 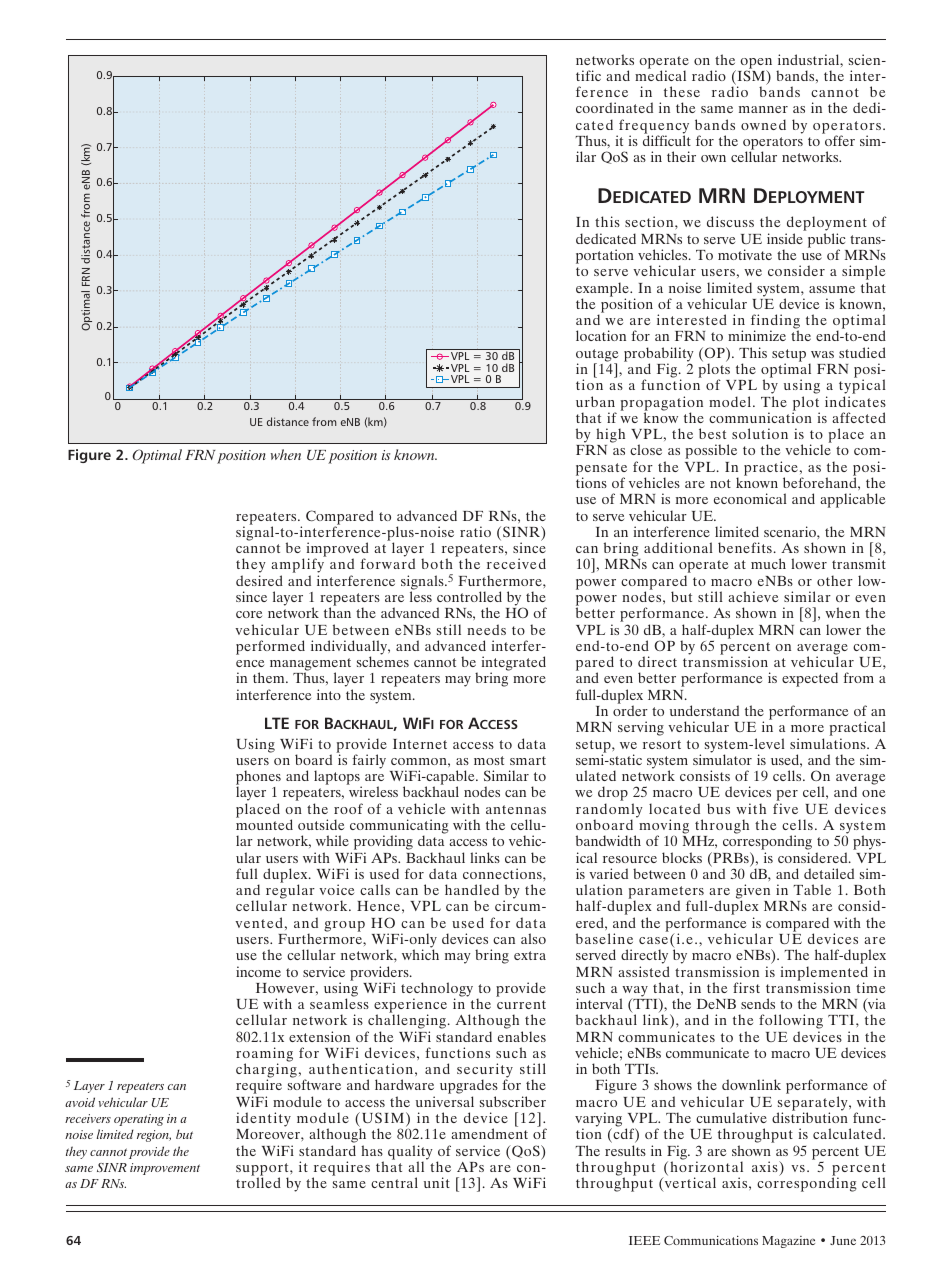 What do you see at coordinates (682, 91) in the document?
I see `these` at bounding box center [682, 91].
